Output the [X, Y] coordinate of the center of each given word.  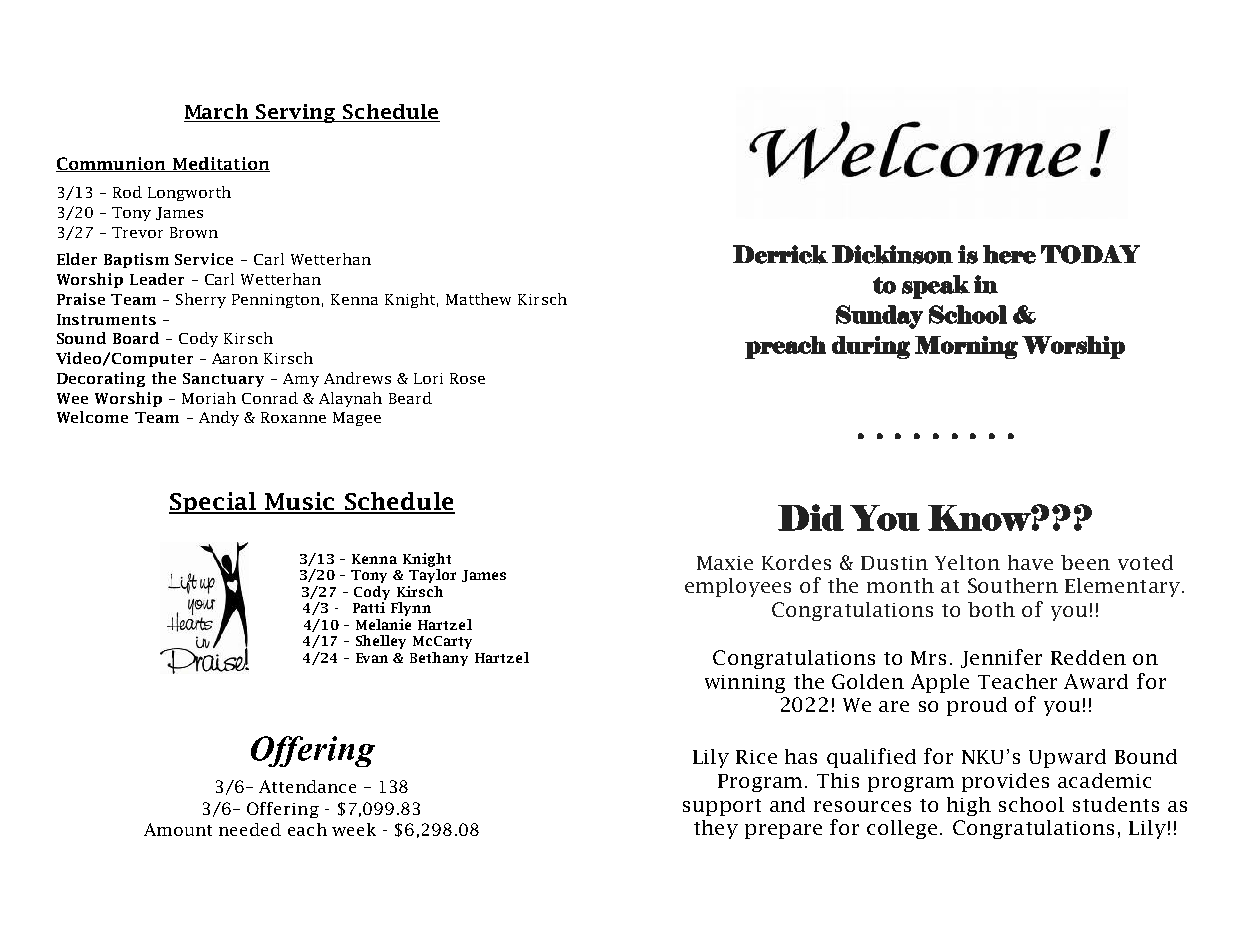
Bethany [439, 659]
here [1009, 254]
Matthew [478, 299]
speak [936, 287]
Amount [178, 829]
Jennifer [1001, 658]
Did [811, 517]
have [1030, 562]
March [218, 113]
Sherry [201, 300]
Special [213, 503]
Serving [296, 113]
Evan [372, 658]
